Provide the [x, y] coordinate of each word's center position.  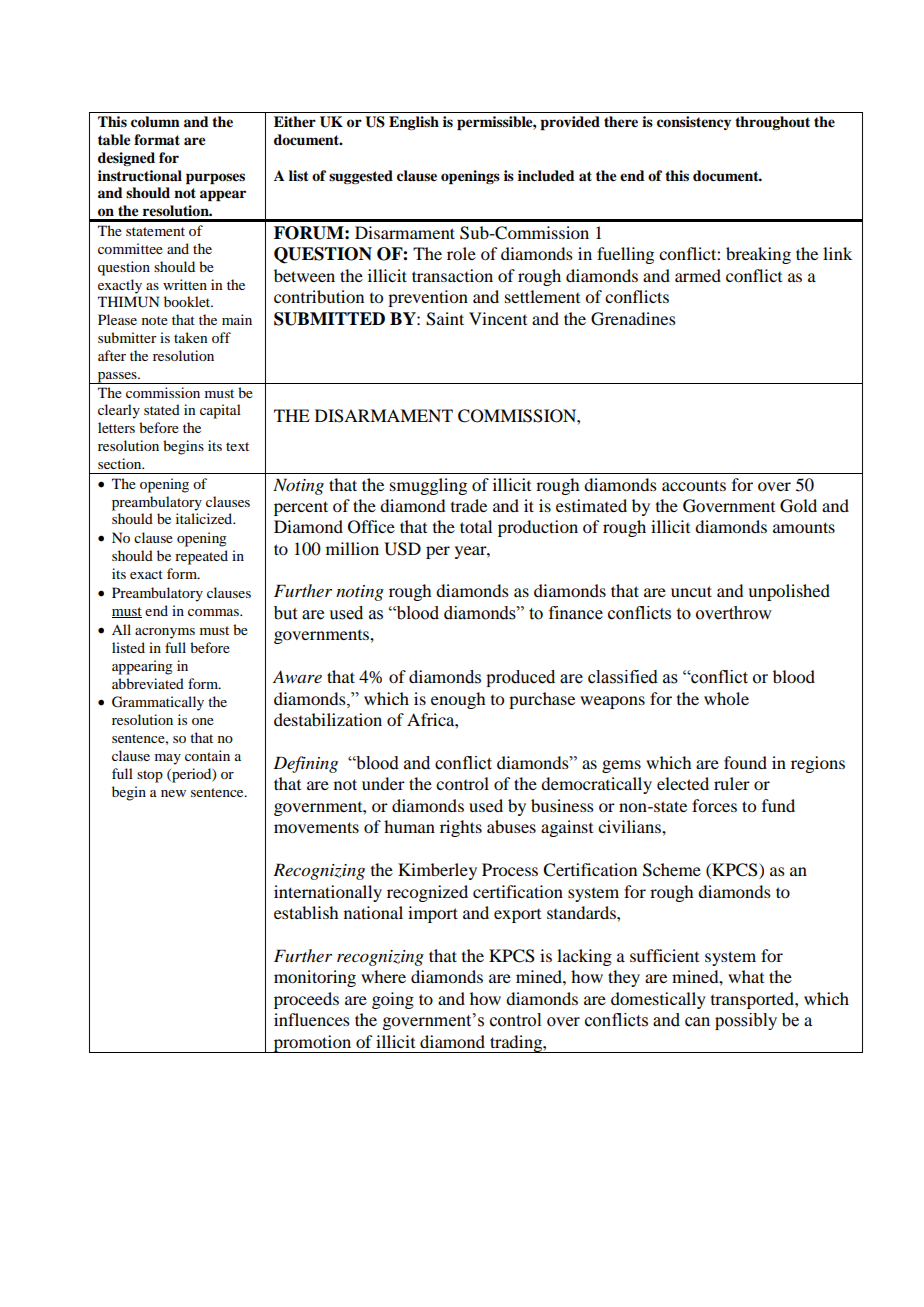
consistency [694, 123]
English [414, 123]
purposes [215, 179]
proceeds [306, 1000]
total [476, 526]
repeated [201, 557]
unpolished [789, 592]
